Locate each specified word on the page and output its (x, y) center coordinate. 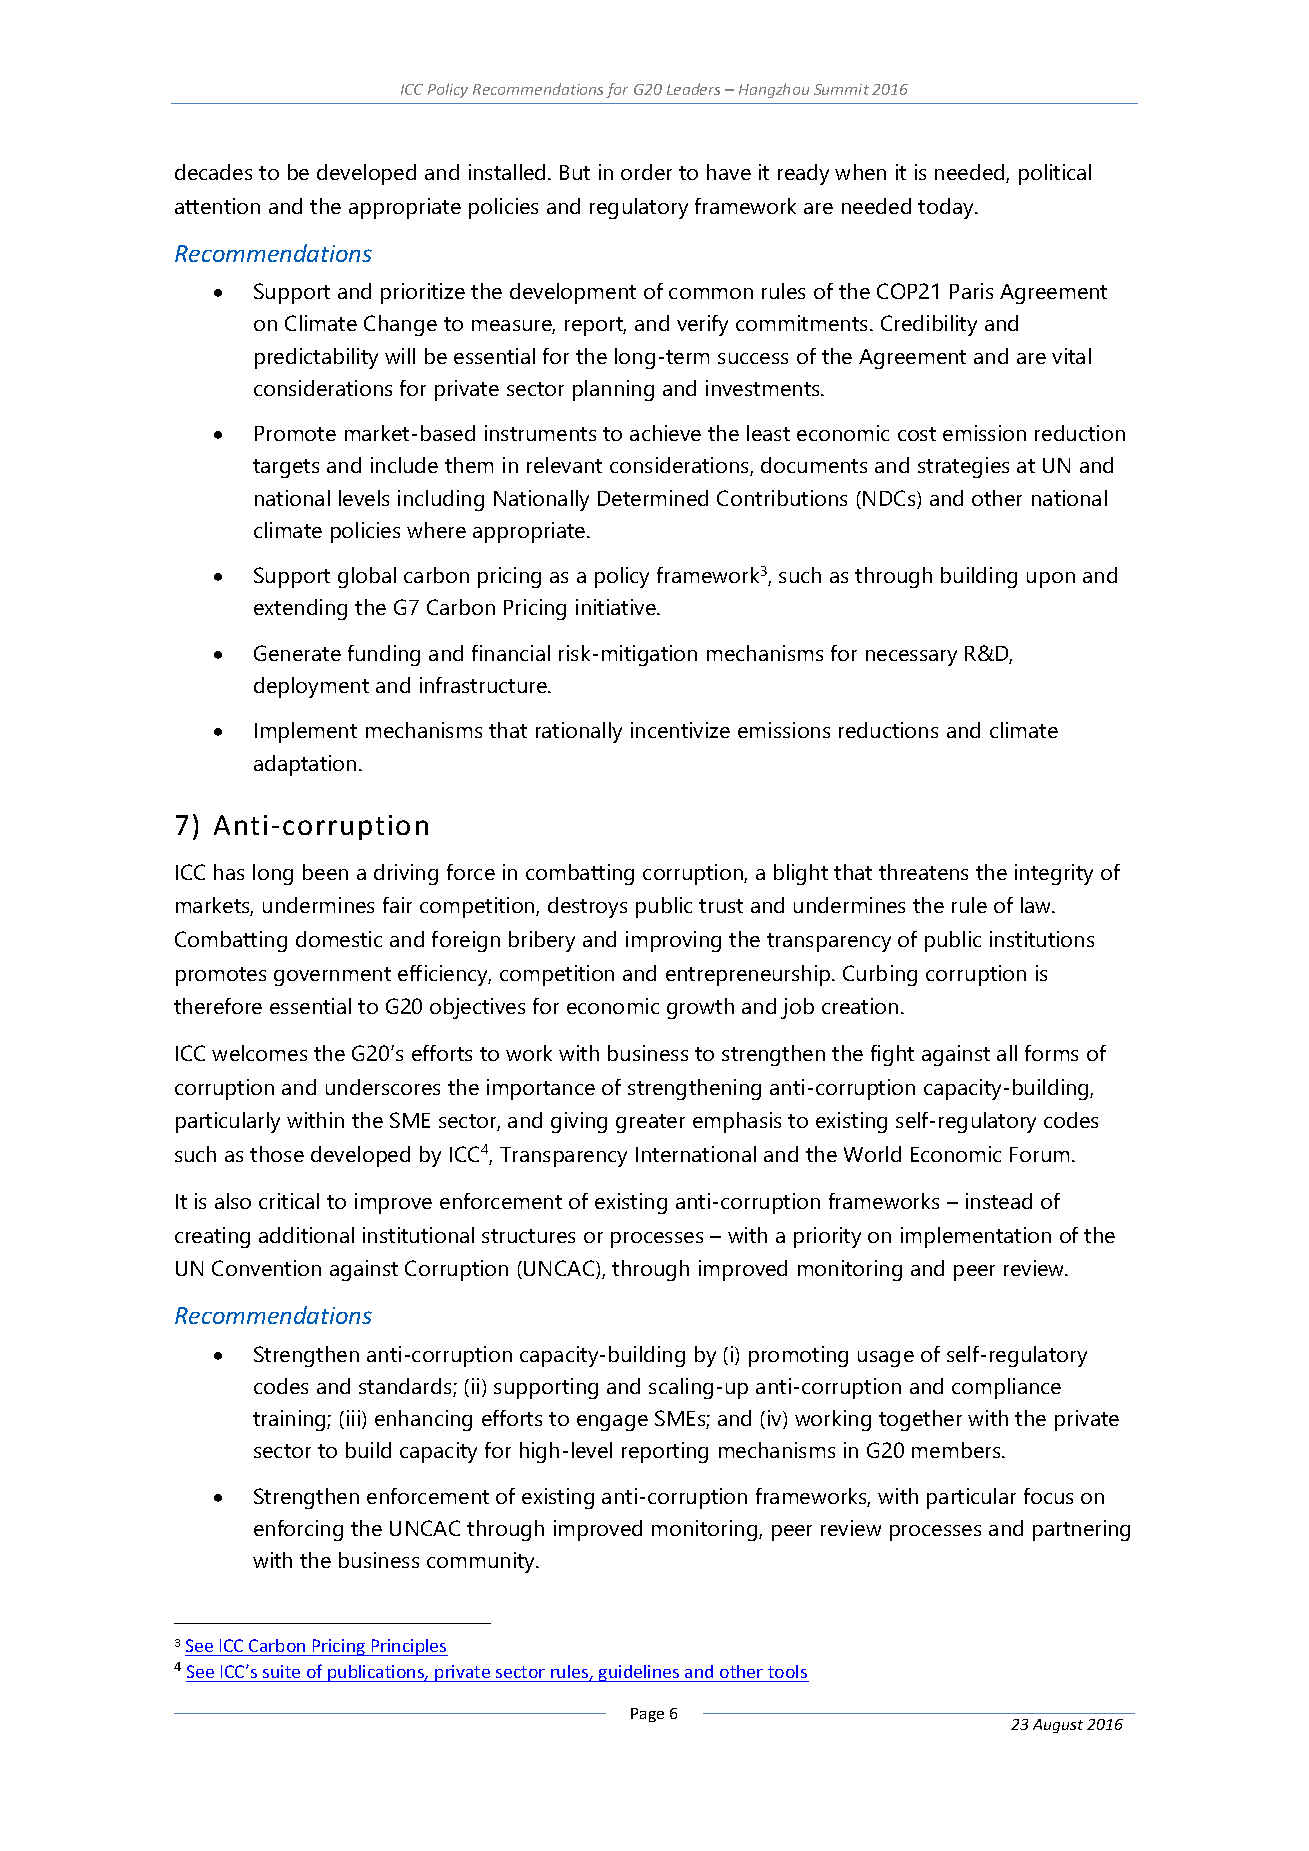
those (277, 1154)
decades (213, 172)
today (947, 208)
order (646, 172)
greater (650, 1123)
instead (999, 1201)
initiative (617, 607)
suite (281, 1671)
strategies (963, 467)
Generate (297, 653)
